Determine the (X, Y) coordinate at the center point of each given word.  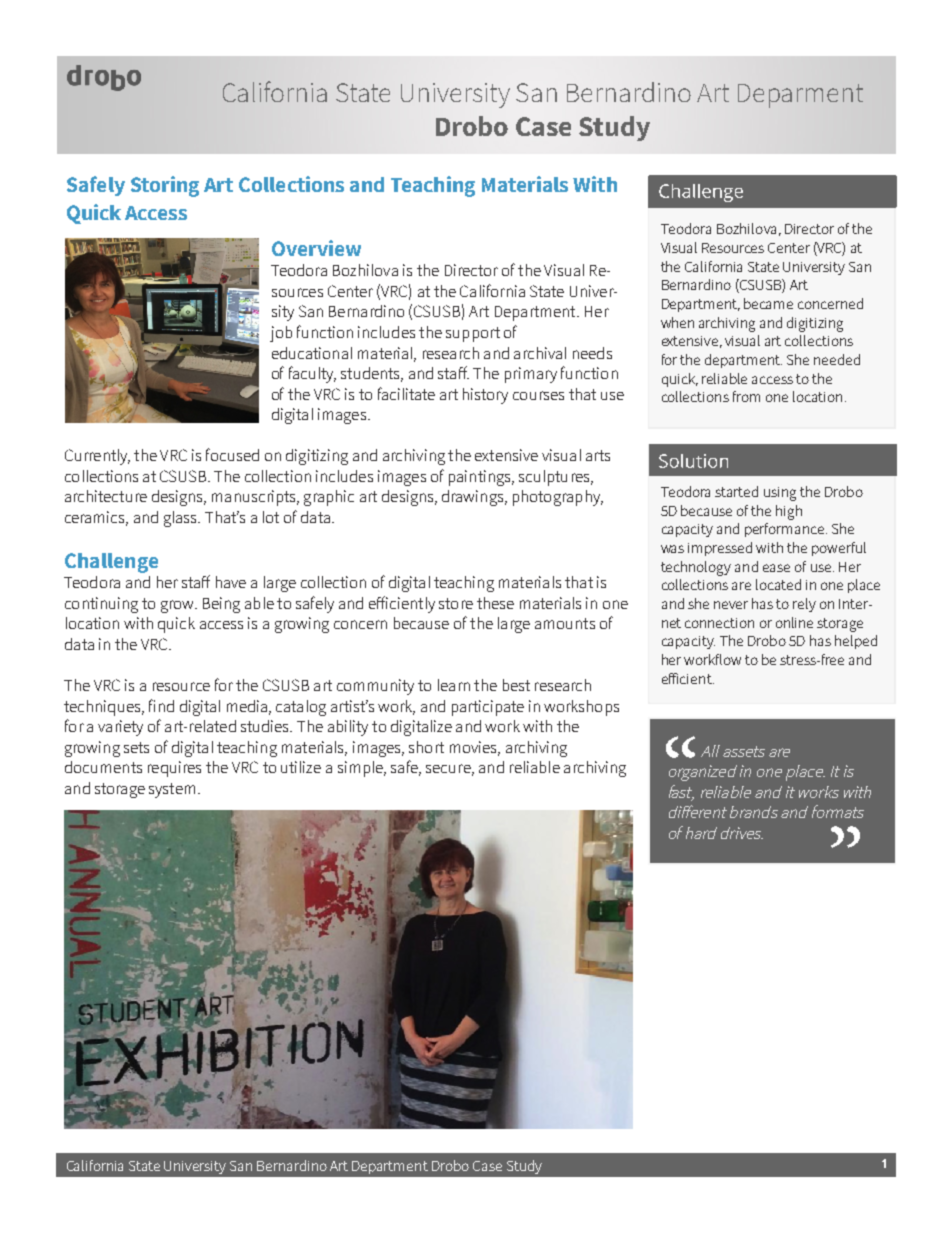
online (794, 622)
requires (174, 769)
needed (837, 359)
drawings (474, 498)
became (768, 303)
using (780, 494)
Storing (165, 186)
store (456, 603)
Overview (316, 248)
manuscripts (255, 498)
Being (221, 605)
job (281, 334)
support (473, 334)
